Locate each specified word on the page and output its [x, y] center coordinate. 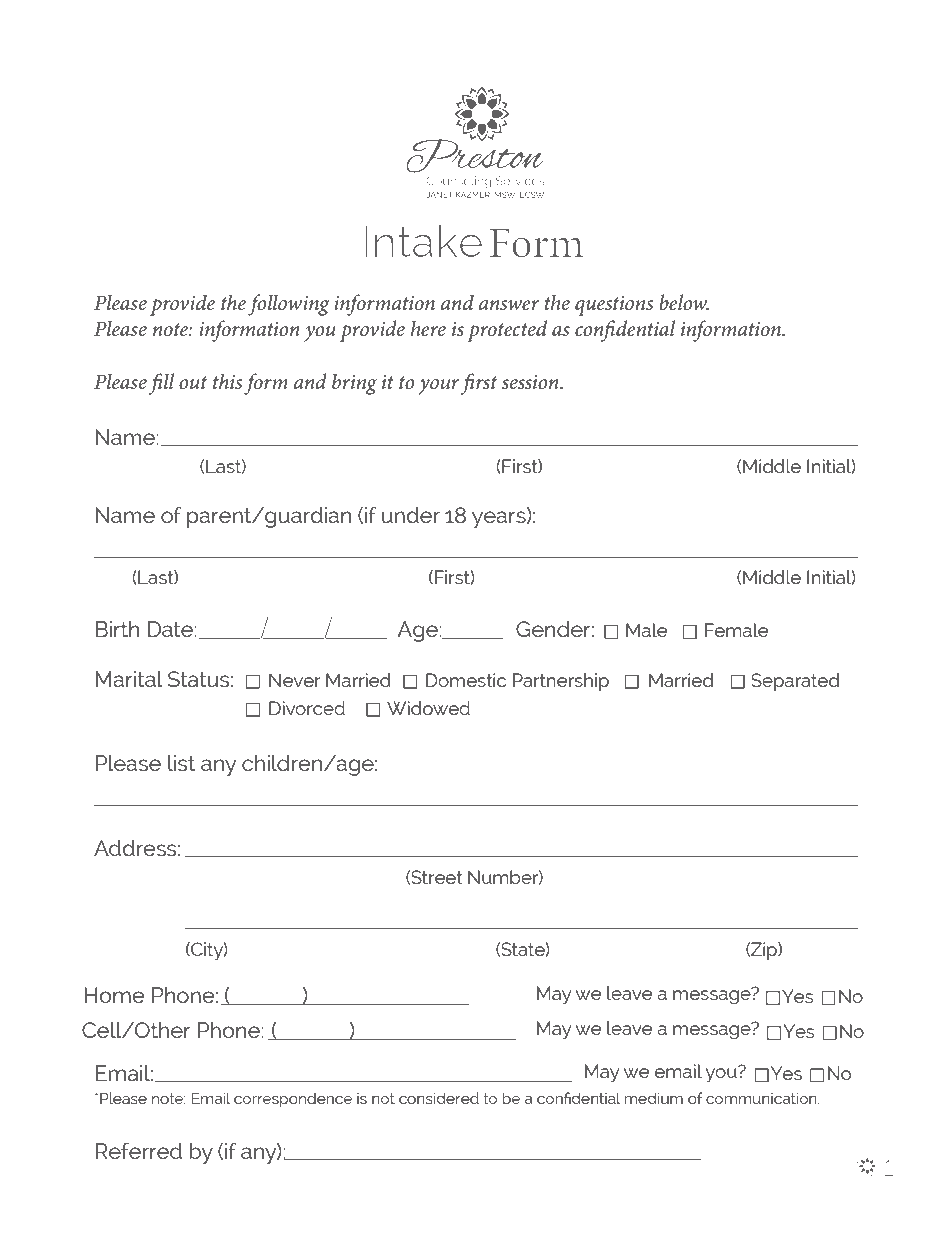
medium [653, 1098]
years [500, 519]
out [193, 383]
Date [171, 629]
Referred [139, 1151]
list [181, 763]
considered [439, 1098]
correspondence [293, 1100]
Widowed [428, 708]
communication [762, 1098]
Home [115, 995]
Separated [795, 682]
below [684, 302]
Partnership [561, 682]
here [428, 328]
